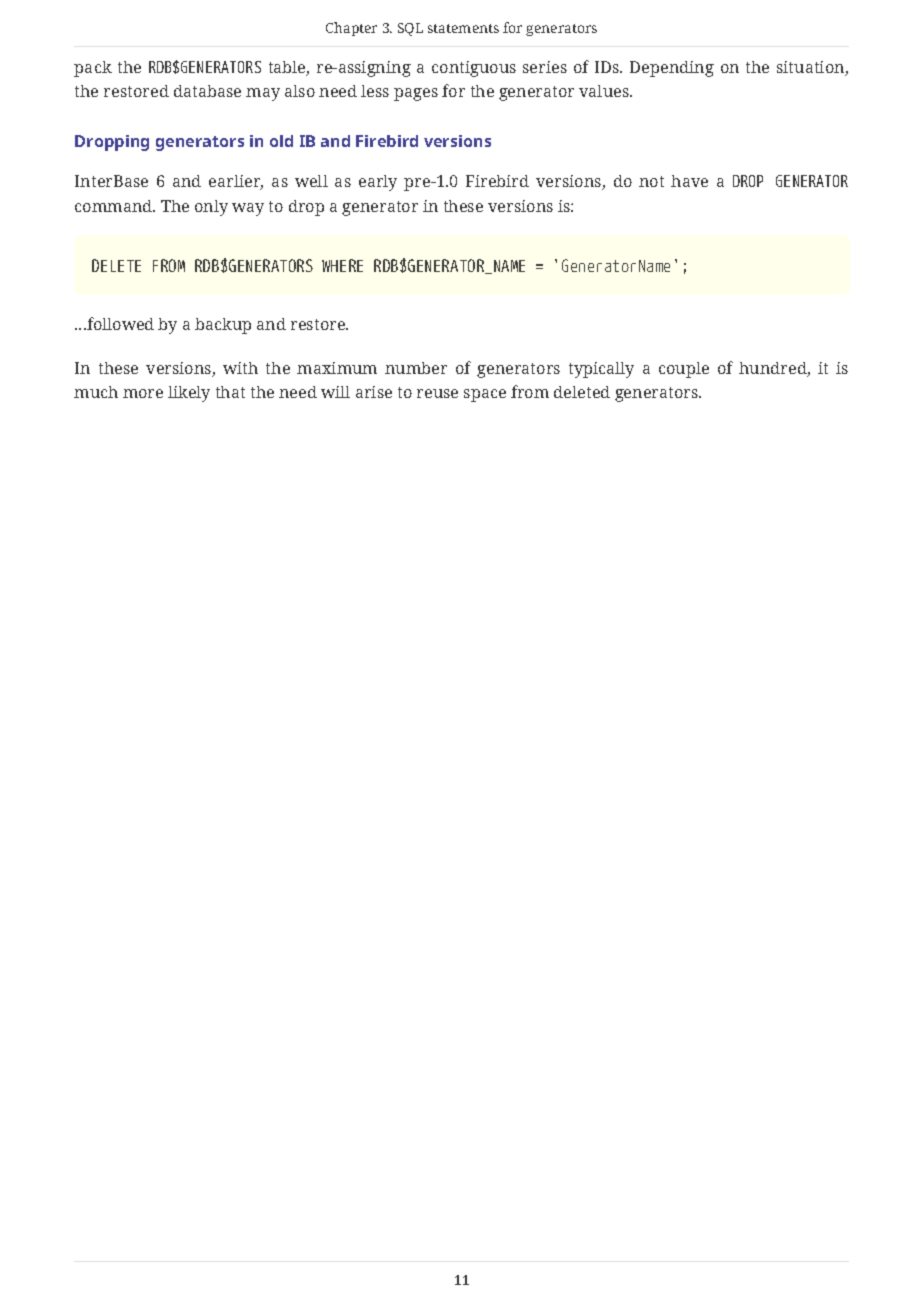  What do you see at coordinates (93, 69) in the screenshot?
I see `pack` at bounding box center [93, 69].
